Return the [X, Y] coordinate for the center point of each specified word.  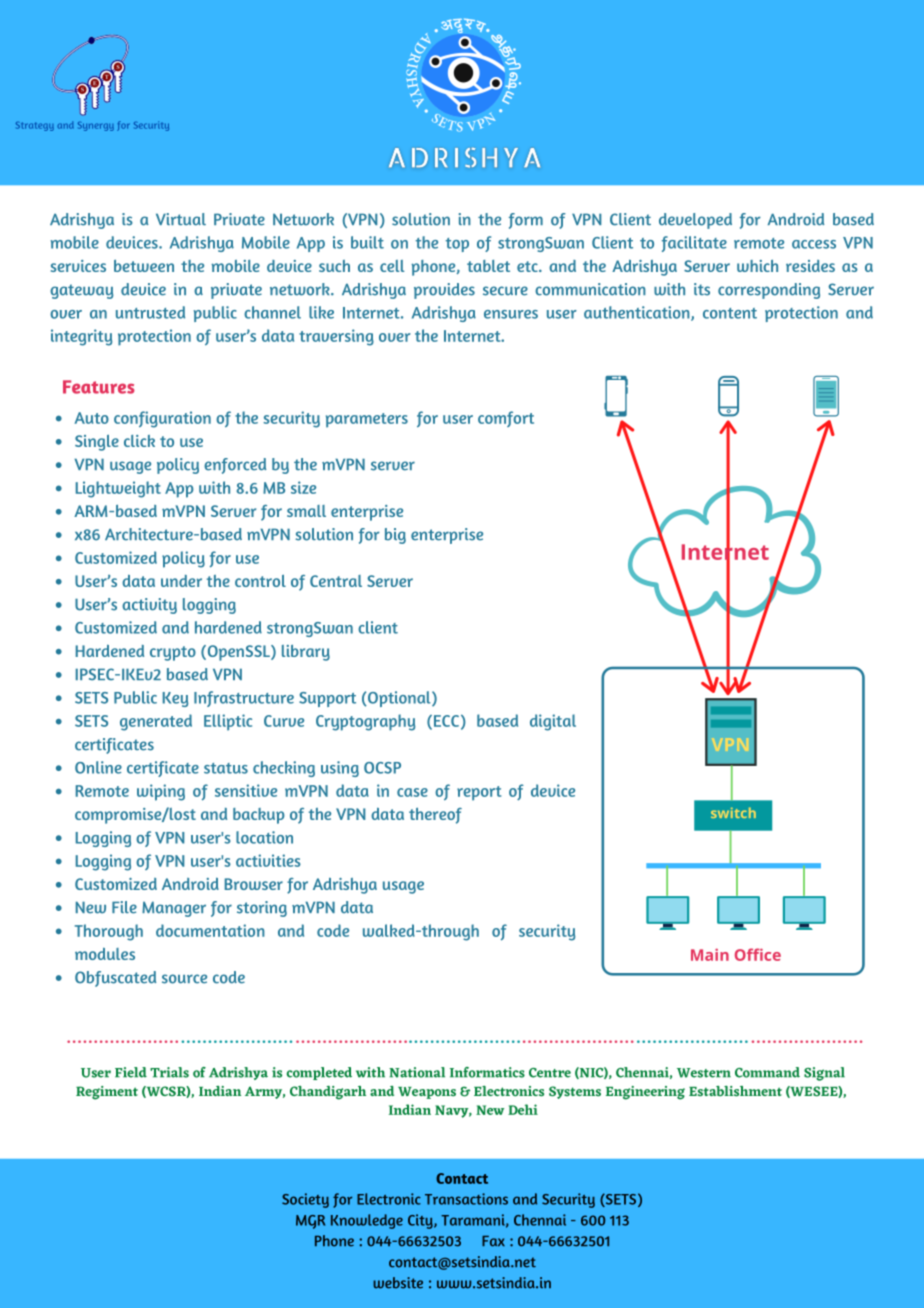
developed [695, 221]
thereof [435, 816]
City [421, 1221]
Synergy [96, 126]
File [124, 907]
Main [710, 954]
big [395, 536]
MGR [310, 1222]
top [457, 245]
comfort [506, 419]
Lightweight [118, 489]
